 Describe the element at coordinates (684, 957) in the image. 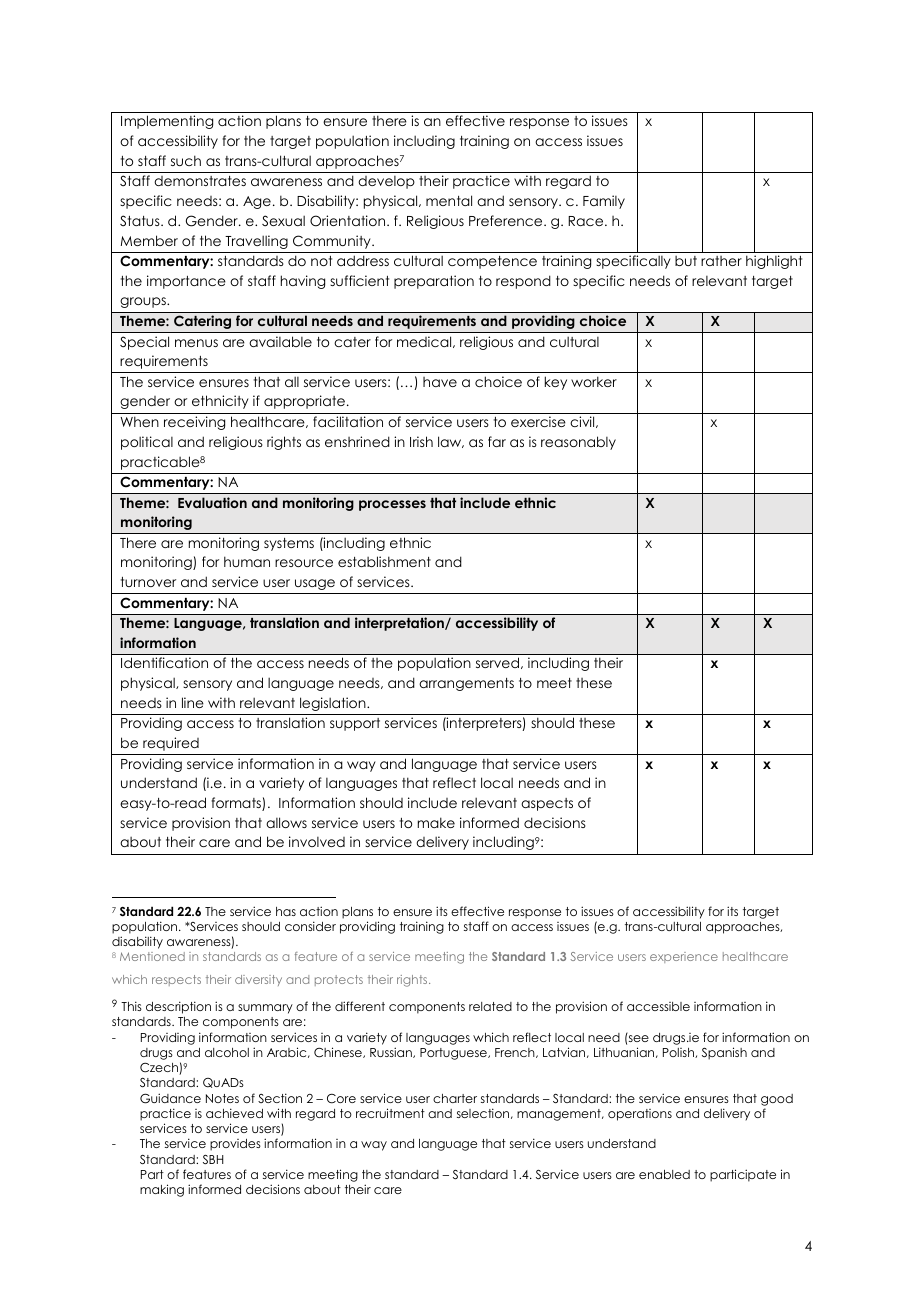

I see `experience` at that location.
